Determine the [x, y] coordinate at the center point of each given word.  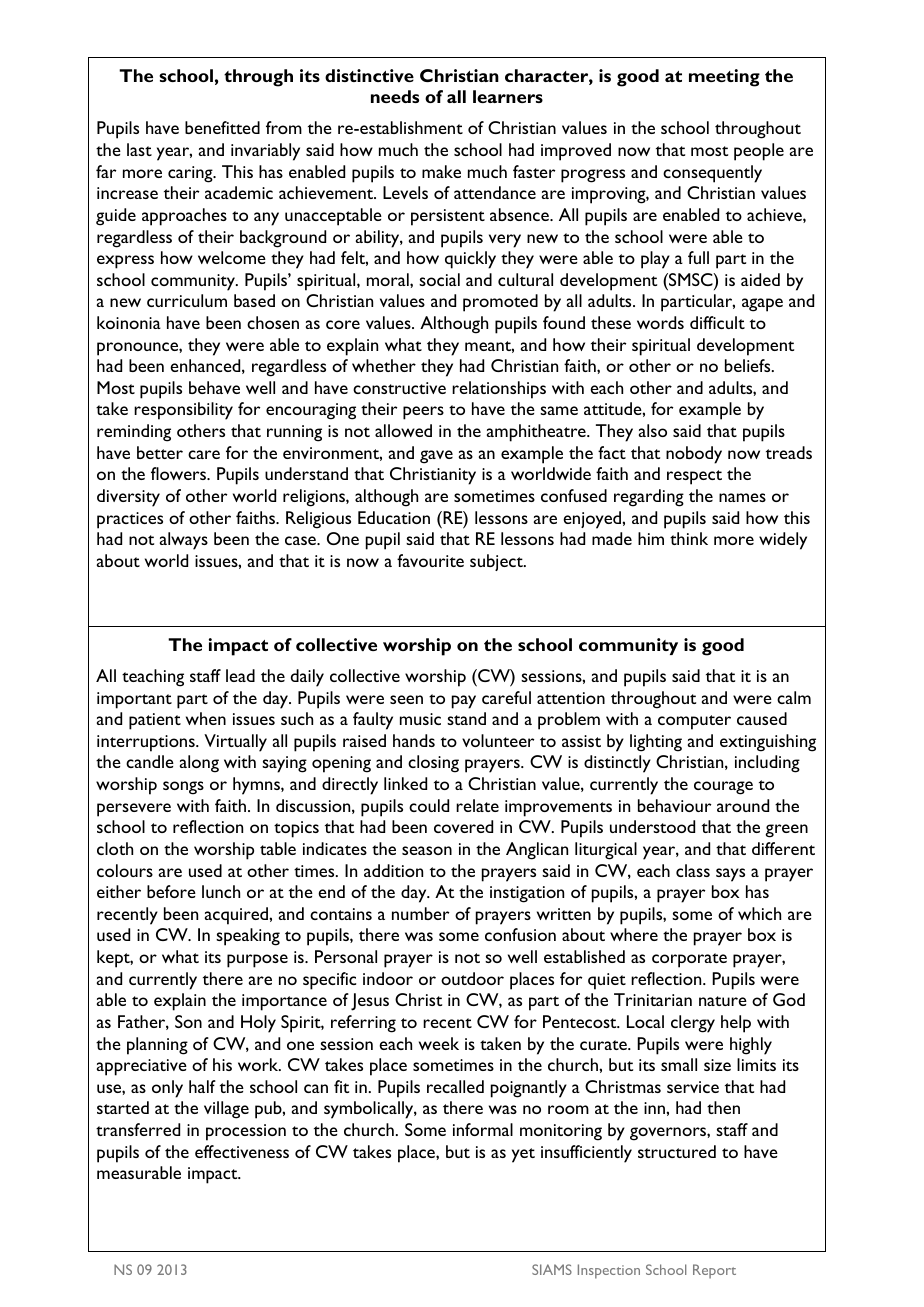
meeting [724, 78]
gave [436, 457]
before [171, 891]
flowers [180, 473]
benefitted [222, 127]
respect [694, 477]
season [427, 850]
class [693, 870]
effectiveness [242, 1151]
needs [395, 96]
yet [523, 1155]
